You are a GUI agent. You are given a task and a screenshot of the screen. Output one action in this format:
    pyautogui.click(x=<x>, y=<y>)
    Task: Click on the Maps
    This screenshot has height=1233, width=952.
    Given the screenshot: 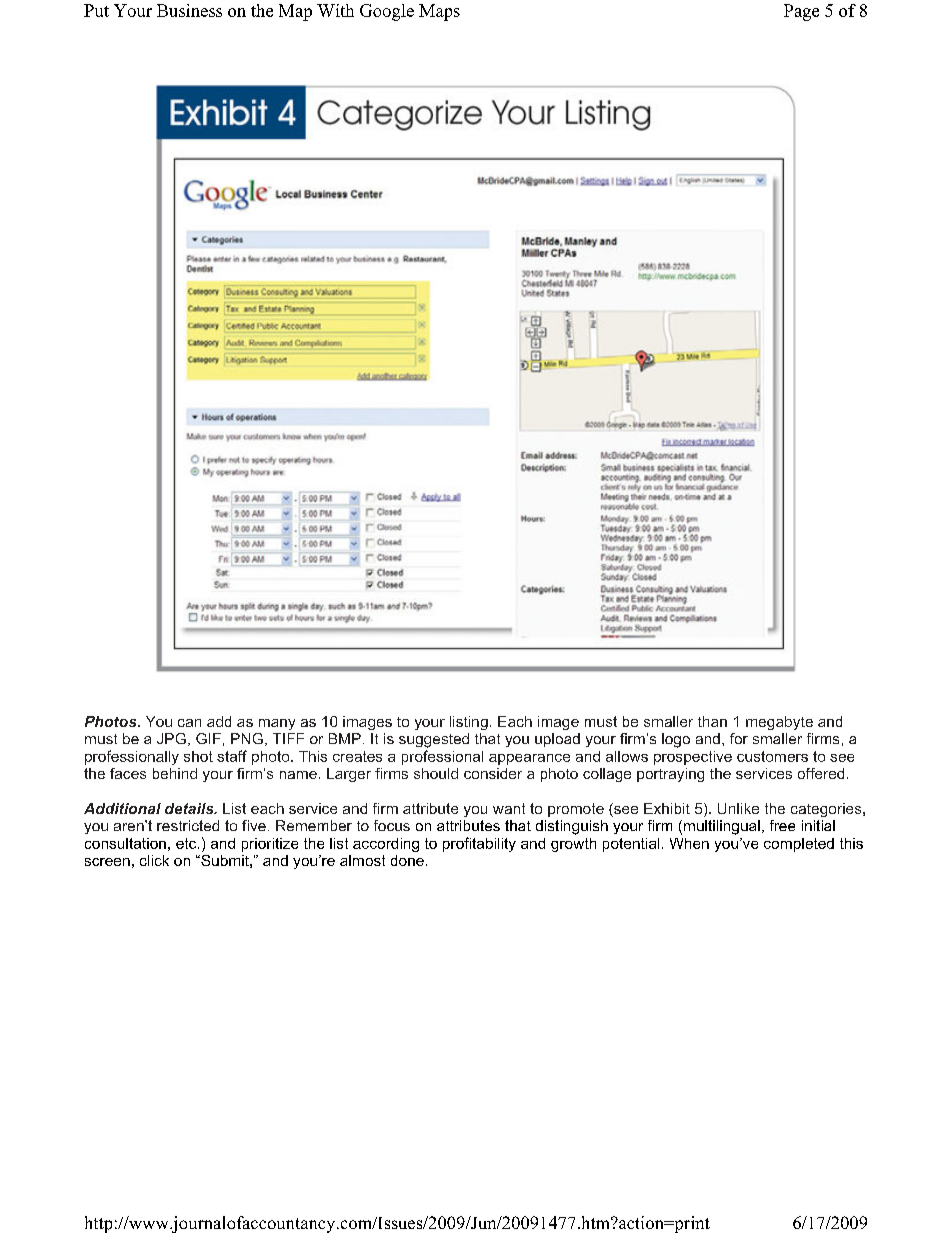 What is the action you would take?
    pyautogui.click(x=439, y=12)
